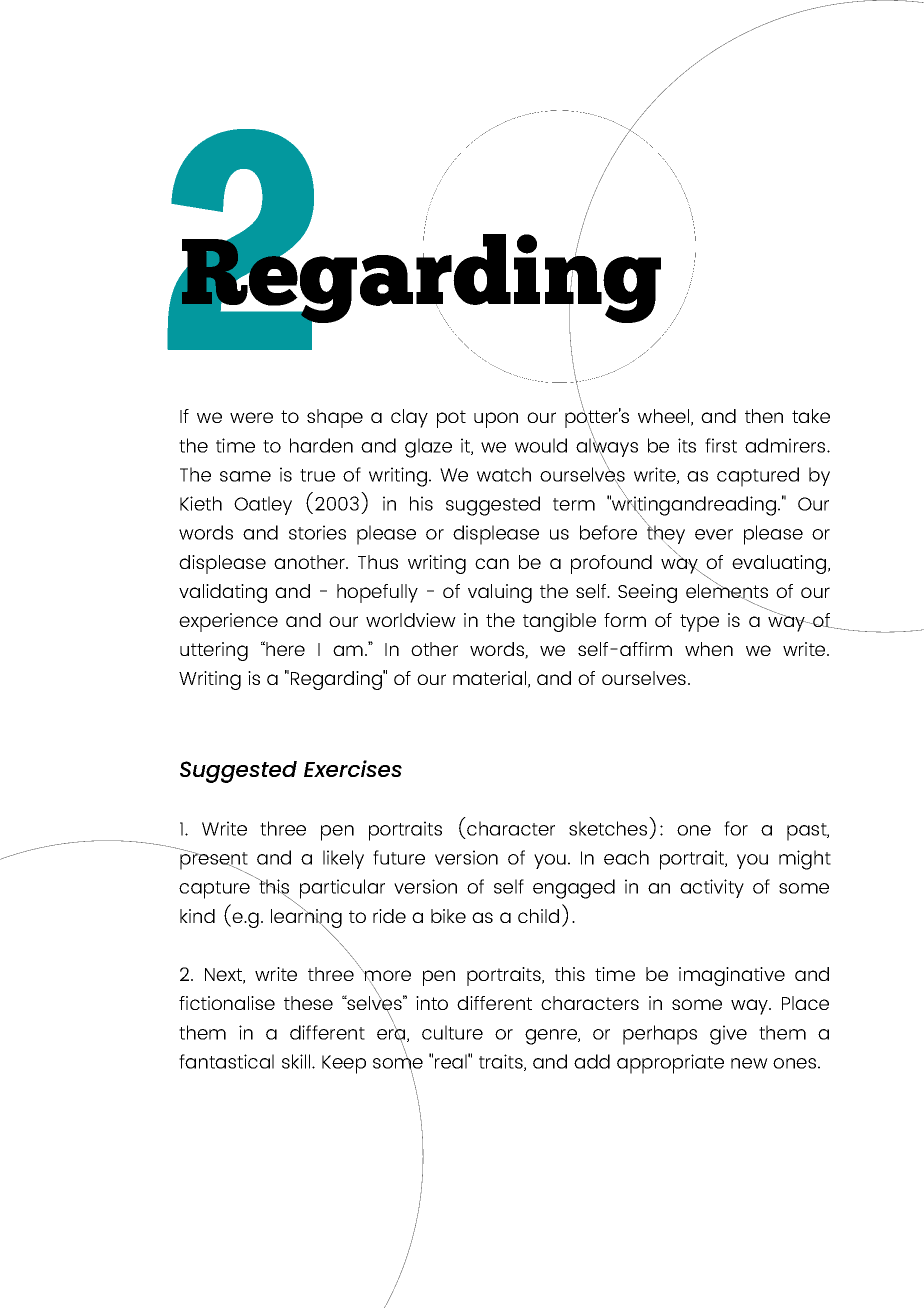 Image resolution: width=924 pixels, height=1309 pixels. I want to click on first, so click(721, 445).
